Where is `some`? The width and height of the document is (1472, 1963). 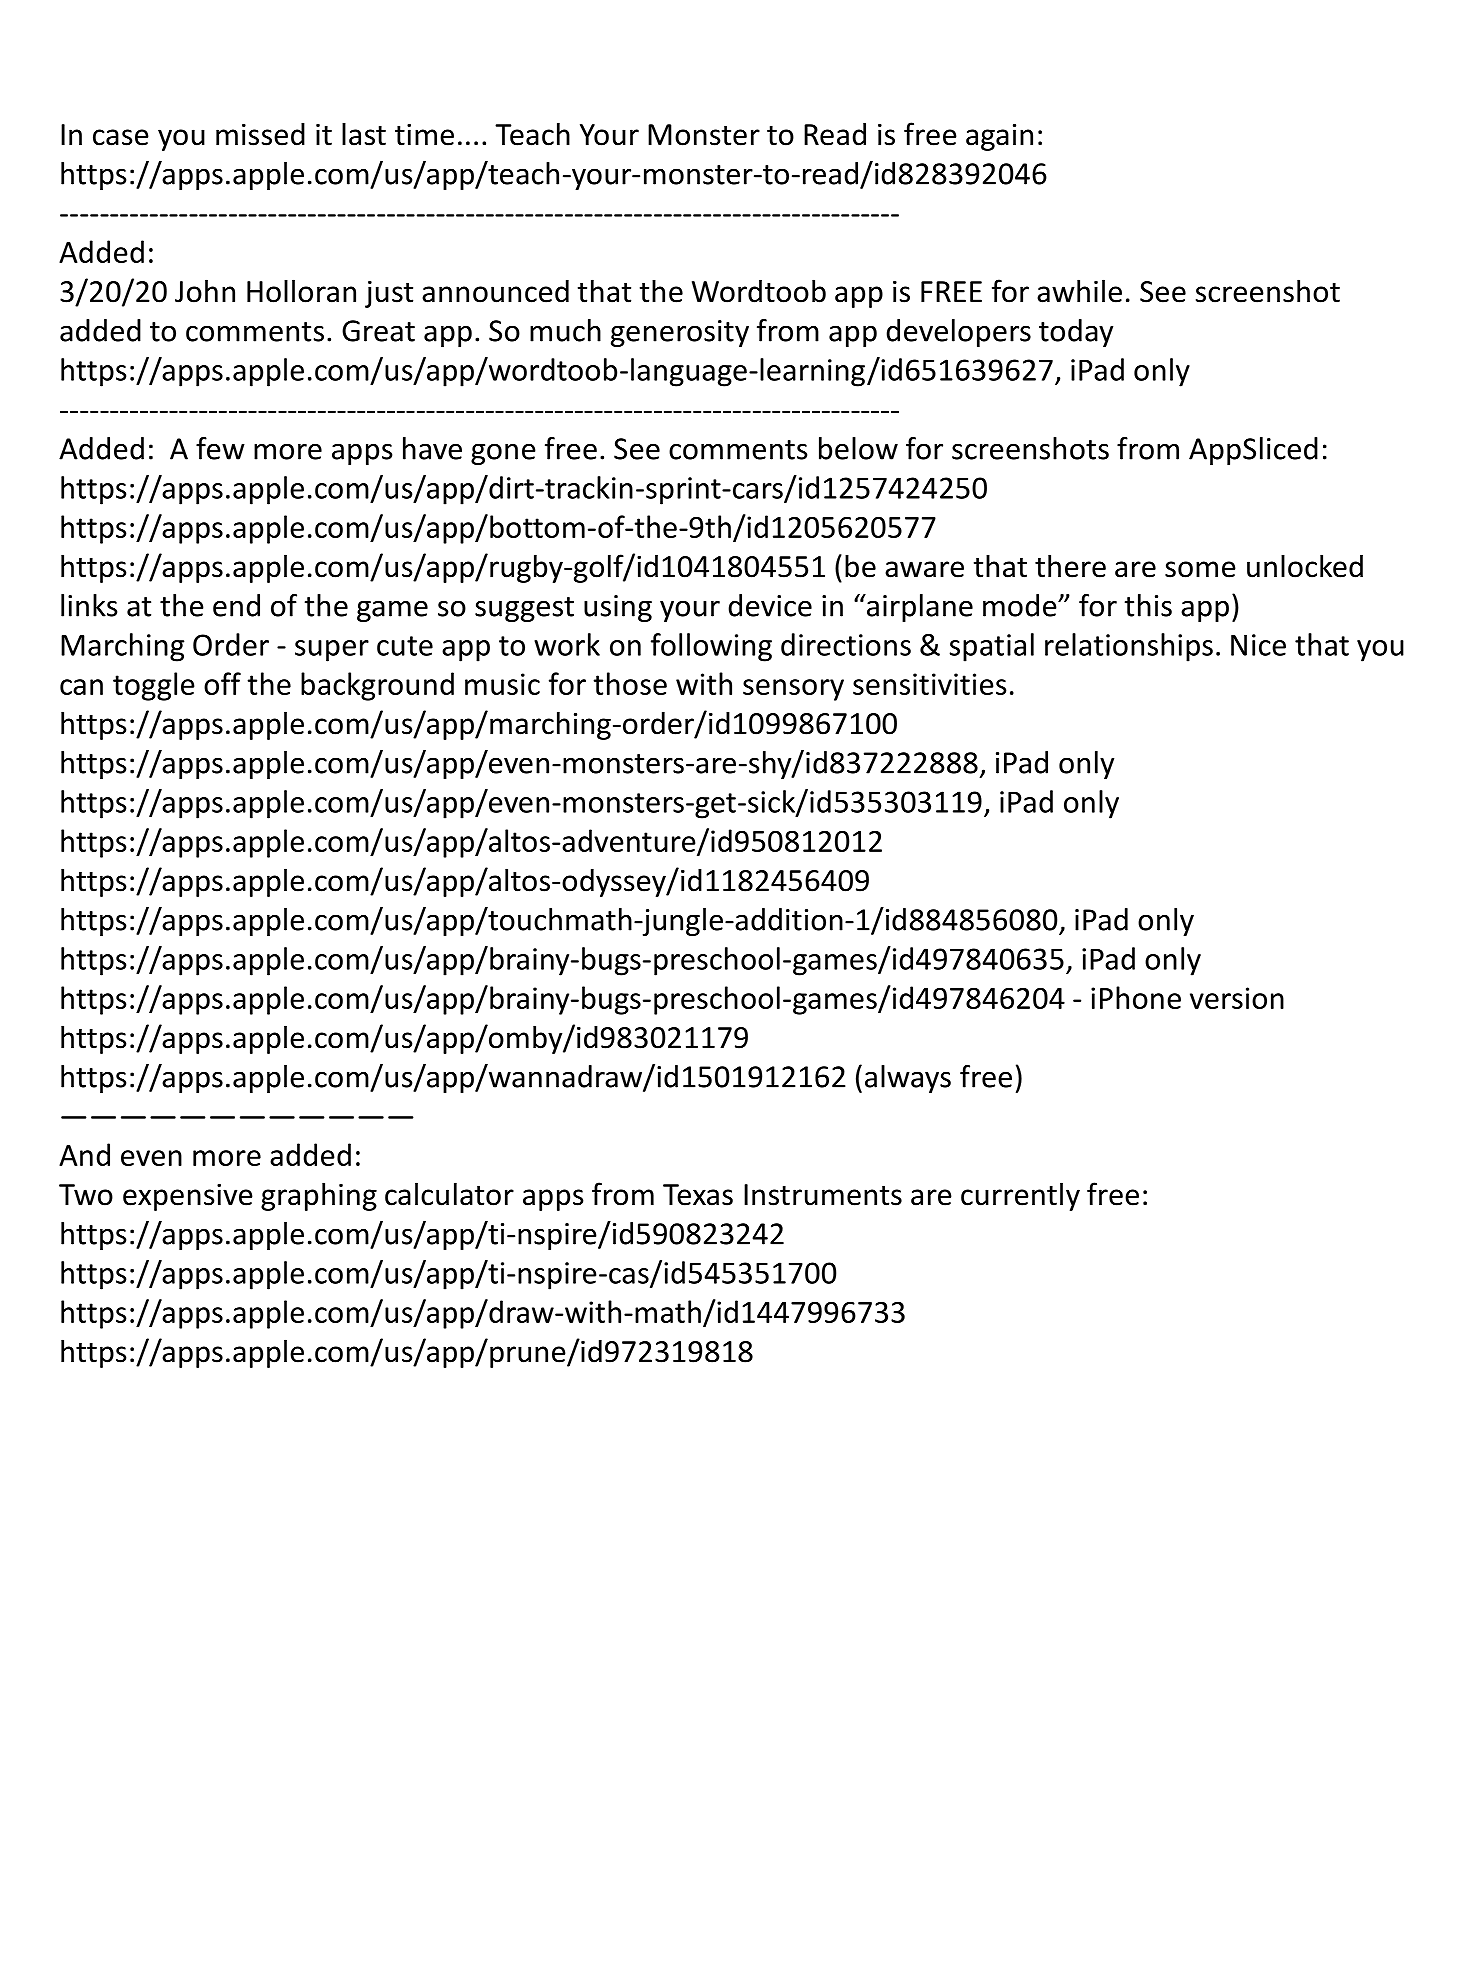
some is located at coordinates (1200, 569).
